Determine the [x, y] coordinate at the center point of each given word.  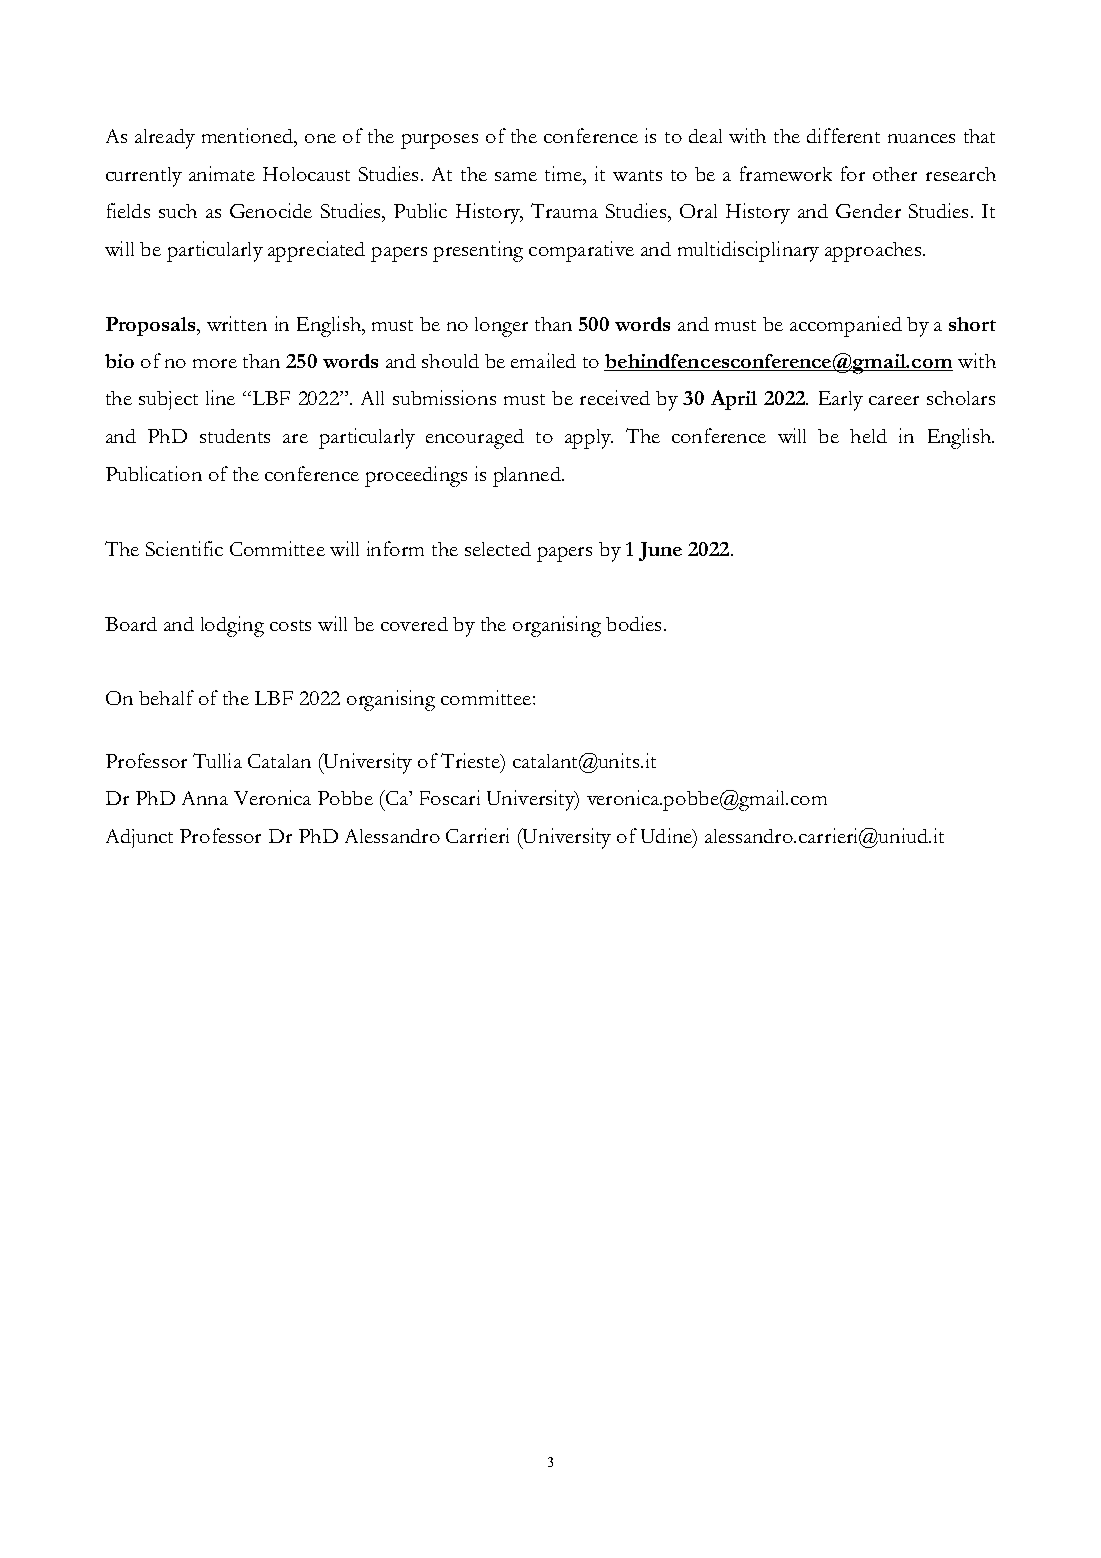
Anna [205, 798]
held [868, 436]
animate [222, 173]
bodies [633, 623]
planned [528, 477]
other [895, 174]
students [235, 436]
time [565, 173]
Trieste [471, 760]
